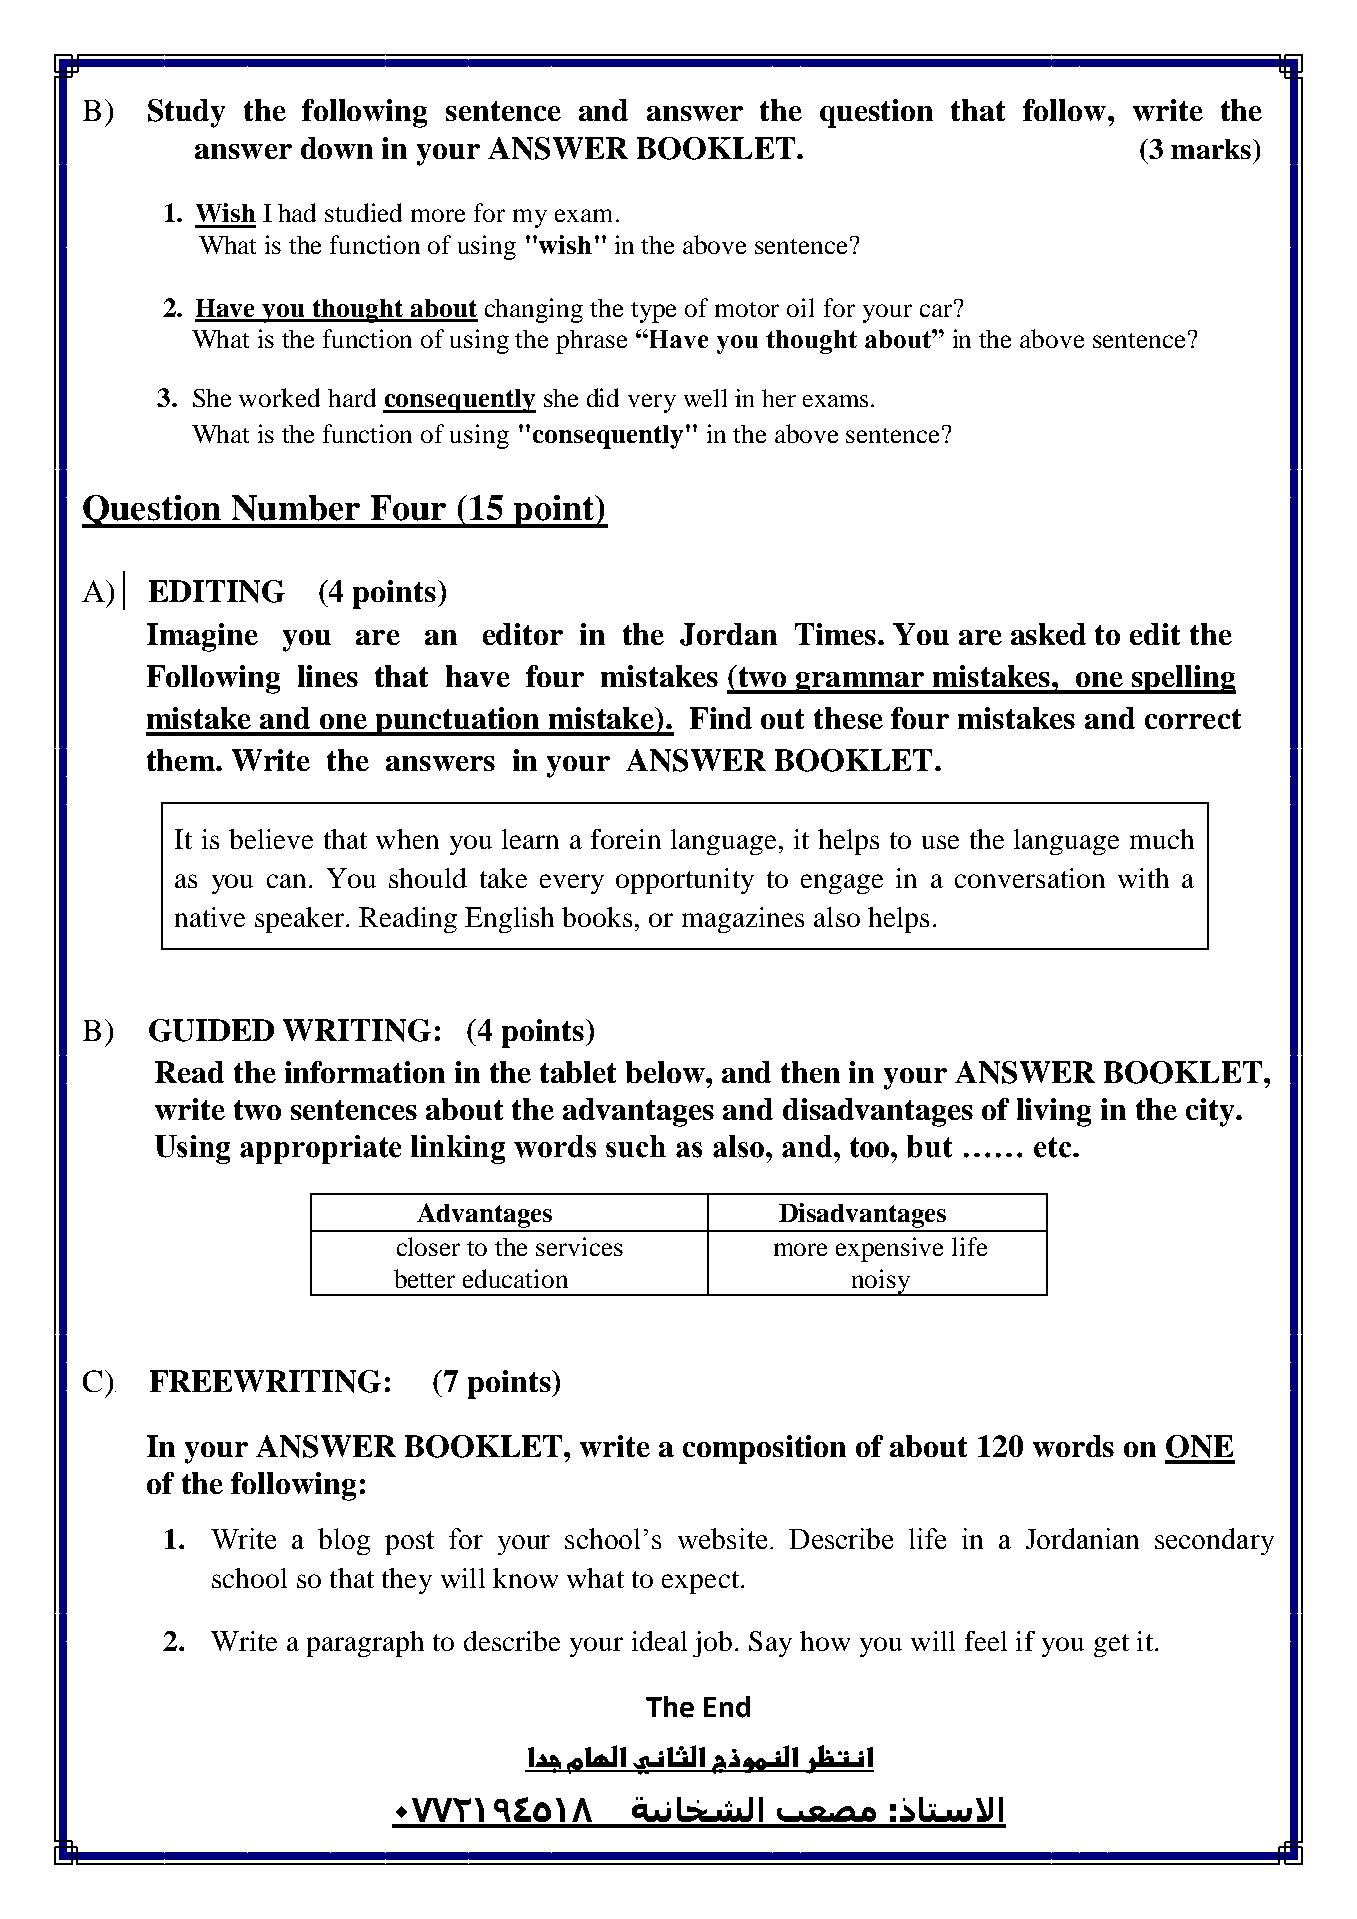  I want to click on paragraph, so click(365, 1644).
